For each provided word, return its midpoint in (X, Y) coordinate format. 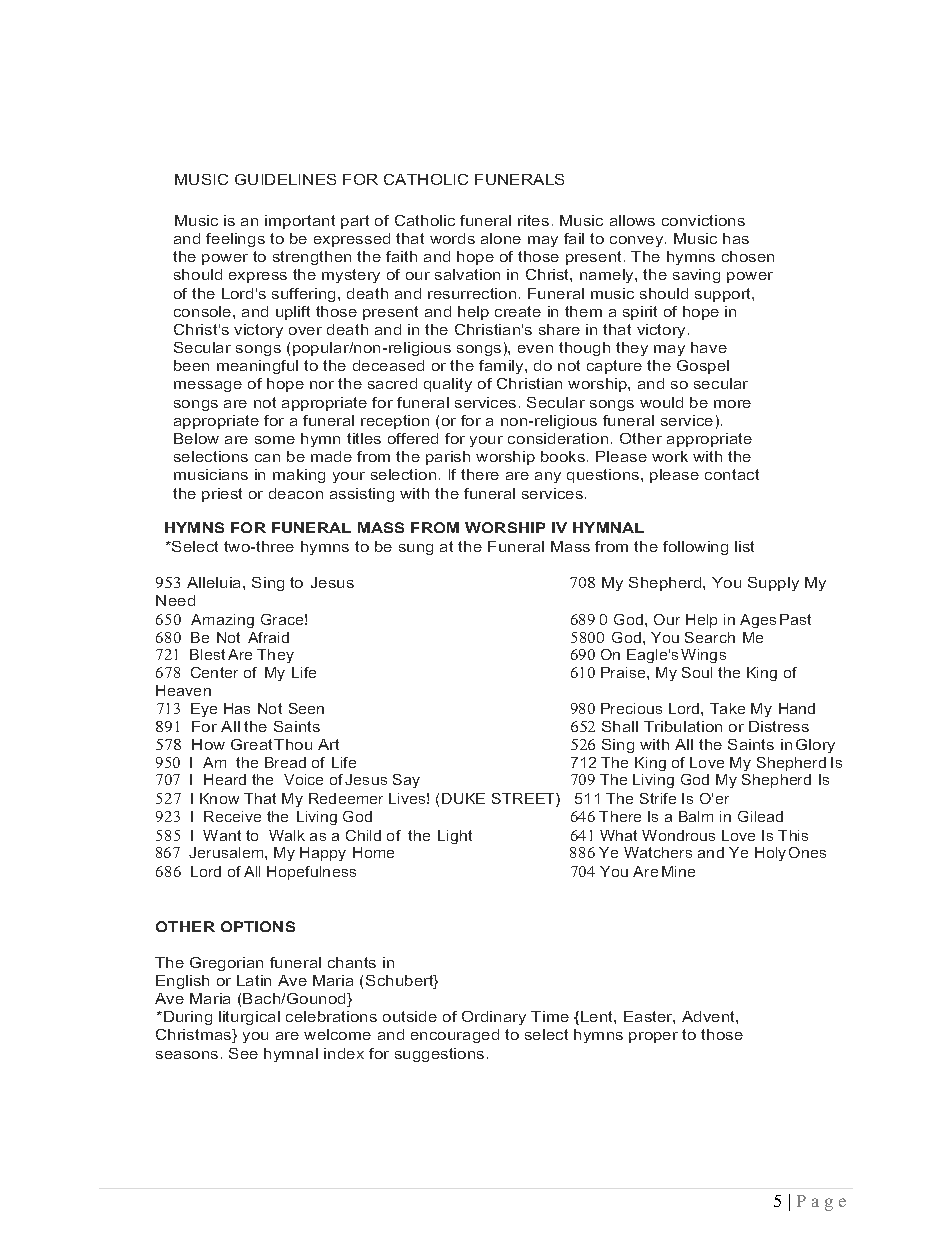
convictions (703, 220)
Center (214, 672)
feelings (235, 240)
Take (727, 708)
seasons (187, 1055)
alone (501, 238)
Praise (624, 672)
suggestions (439, 1055)
